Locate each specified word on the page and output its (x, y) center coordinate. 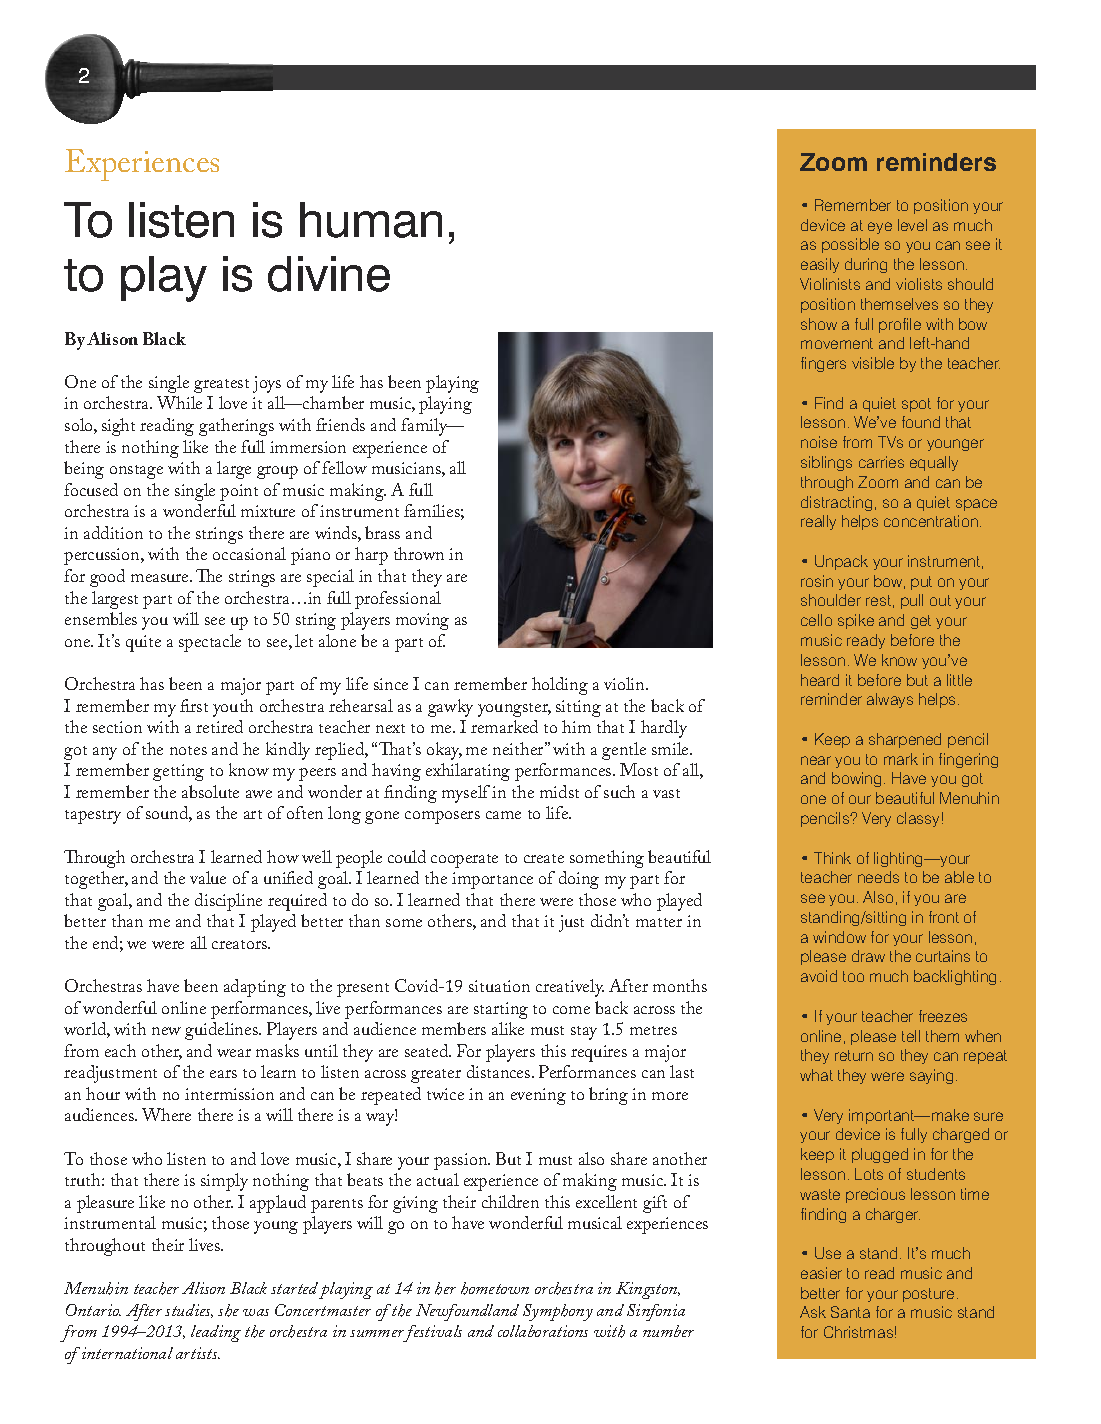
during (866, 265)
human (371, 220)
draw (868, 956)
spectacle (210, 643)
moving (422, 621)
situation (499, 986)
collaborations (543, 1331)
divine (329, 274)
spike (856, 621)
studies (189, 1311)
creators (240, 944)
